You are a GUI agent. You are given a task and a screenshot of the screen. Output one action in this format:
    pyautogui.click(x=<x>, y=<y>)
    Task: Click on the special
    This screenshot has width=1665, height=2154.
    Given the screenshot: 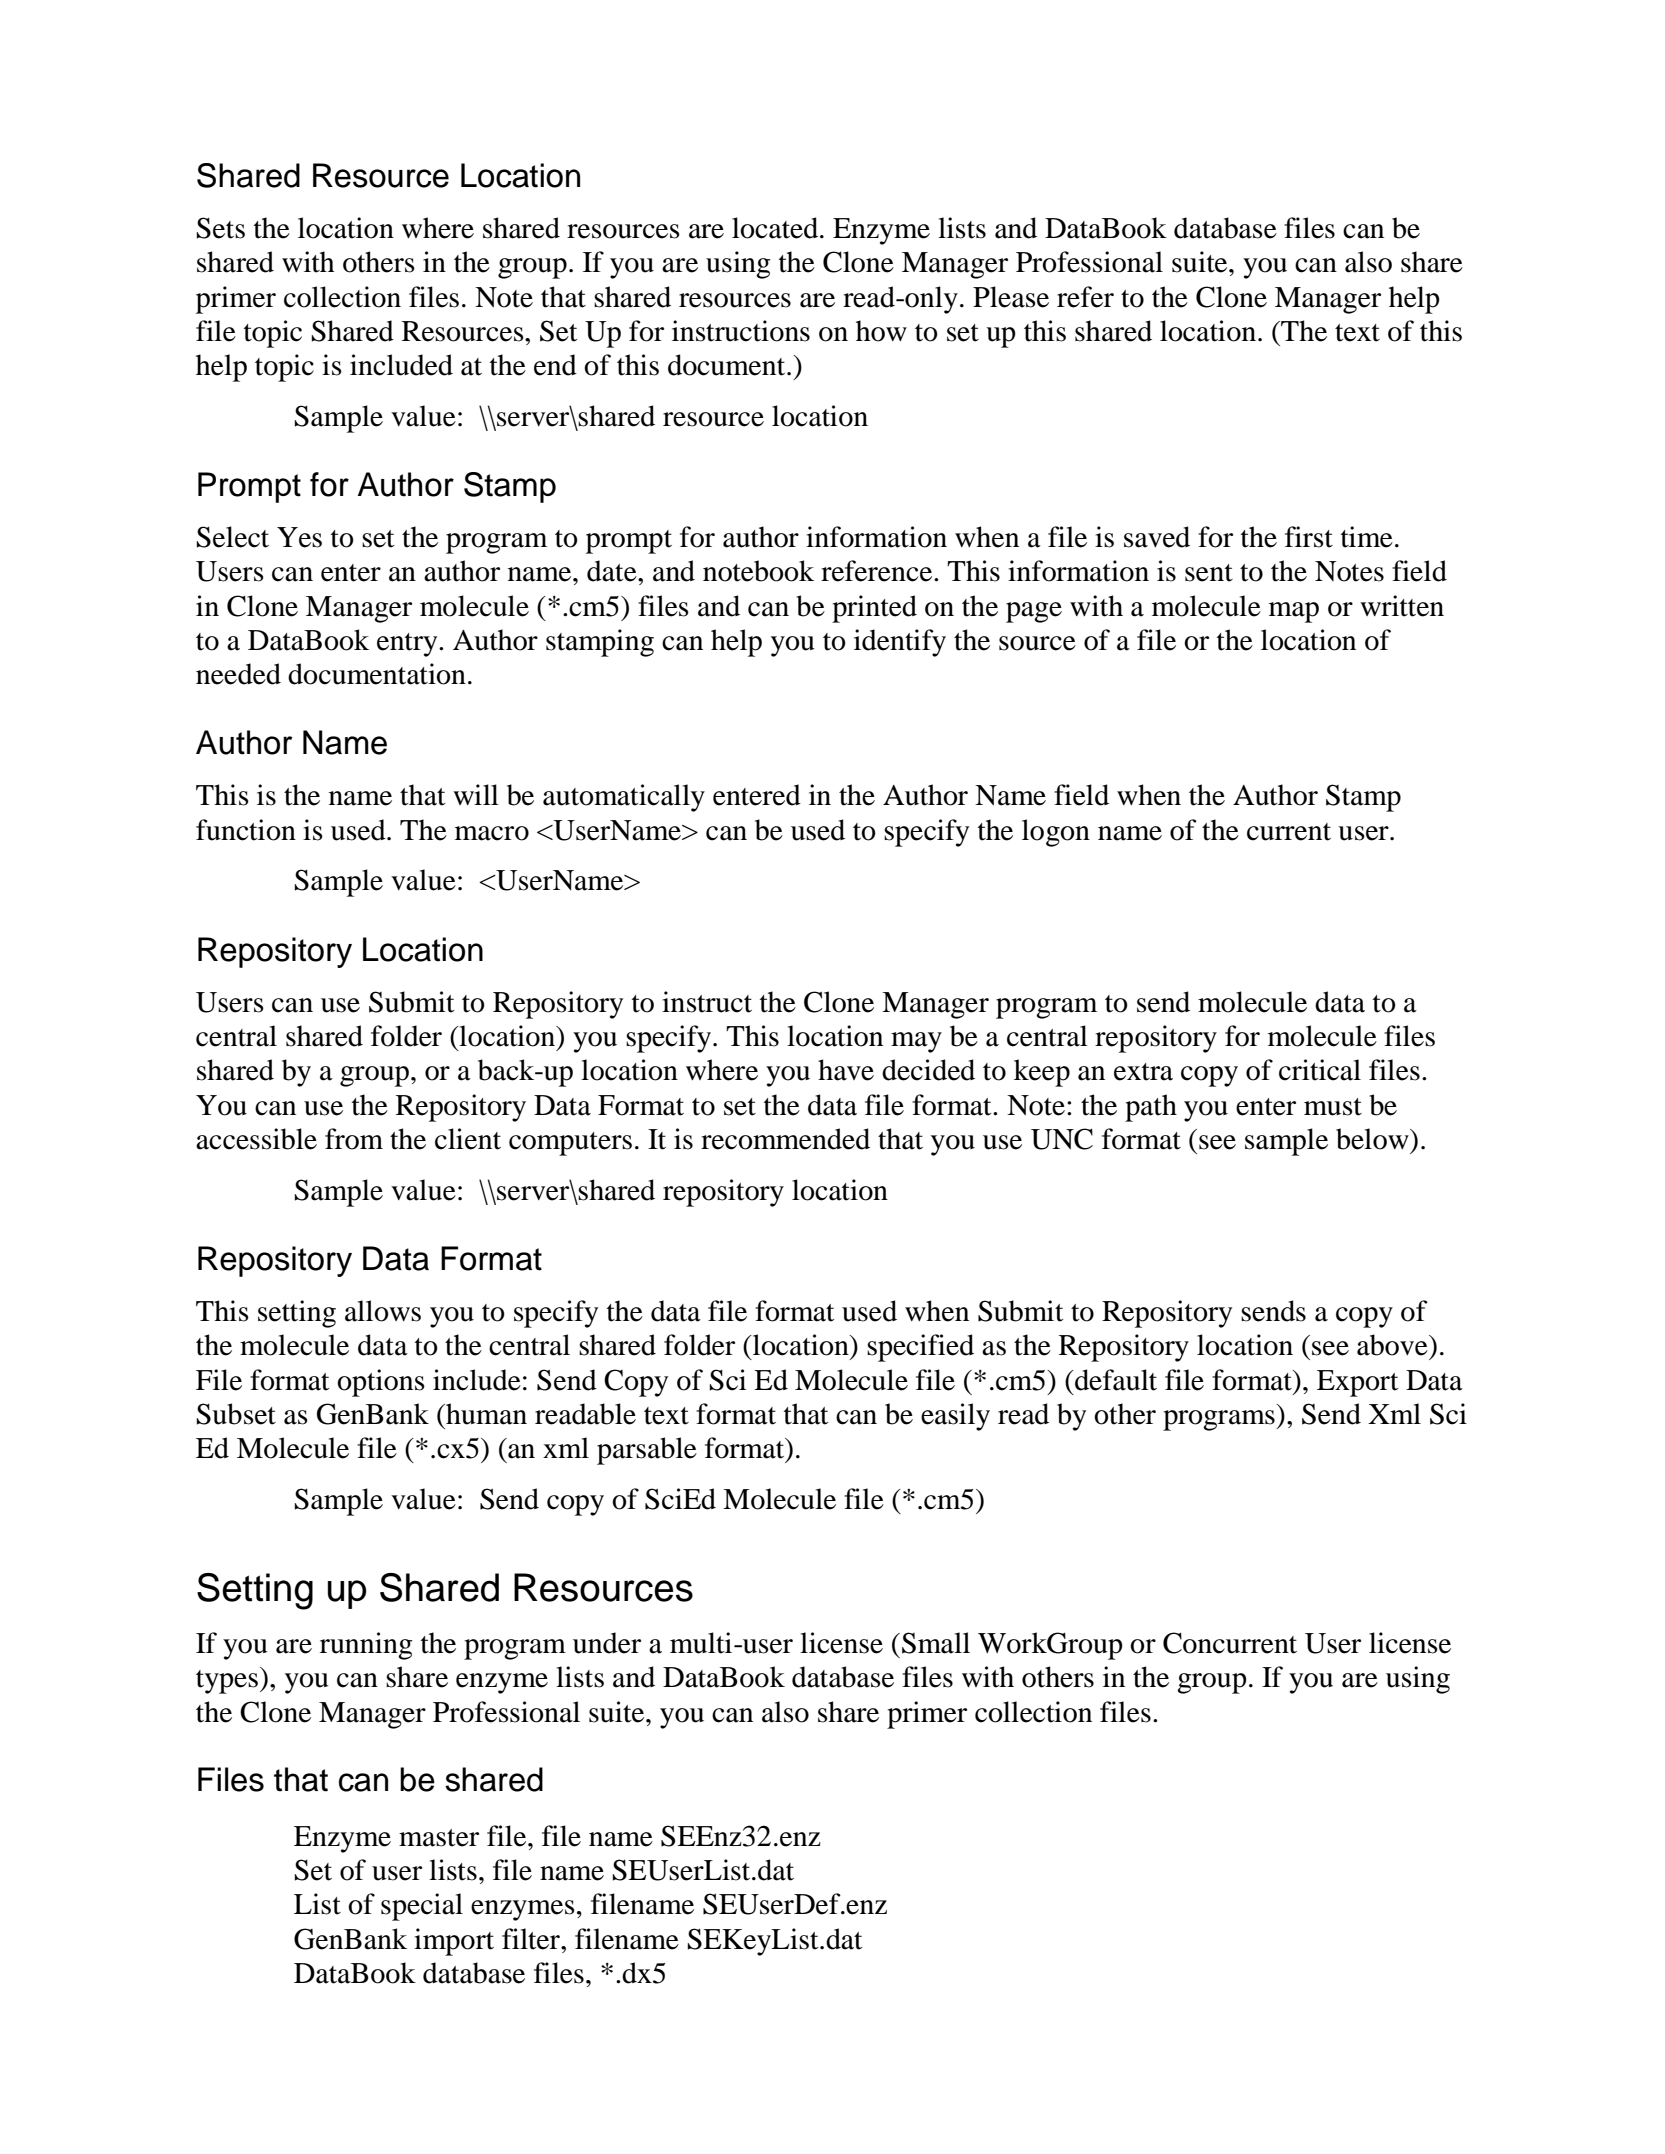 What is the action you would take?
    pyautogui.click(x=422, y=1907)
